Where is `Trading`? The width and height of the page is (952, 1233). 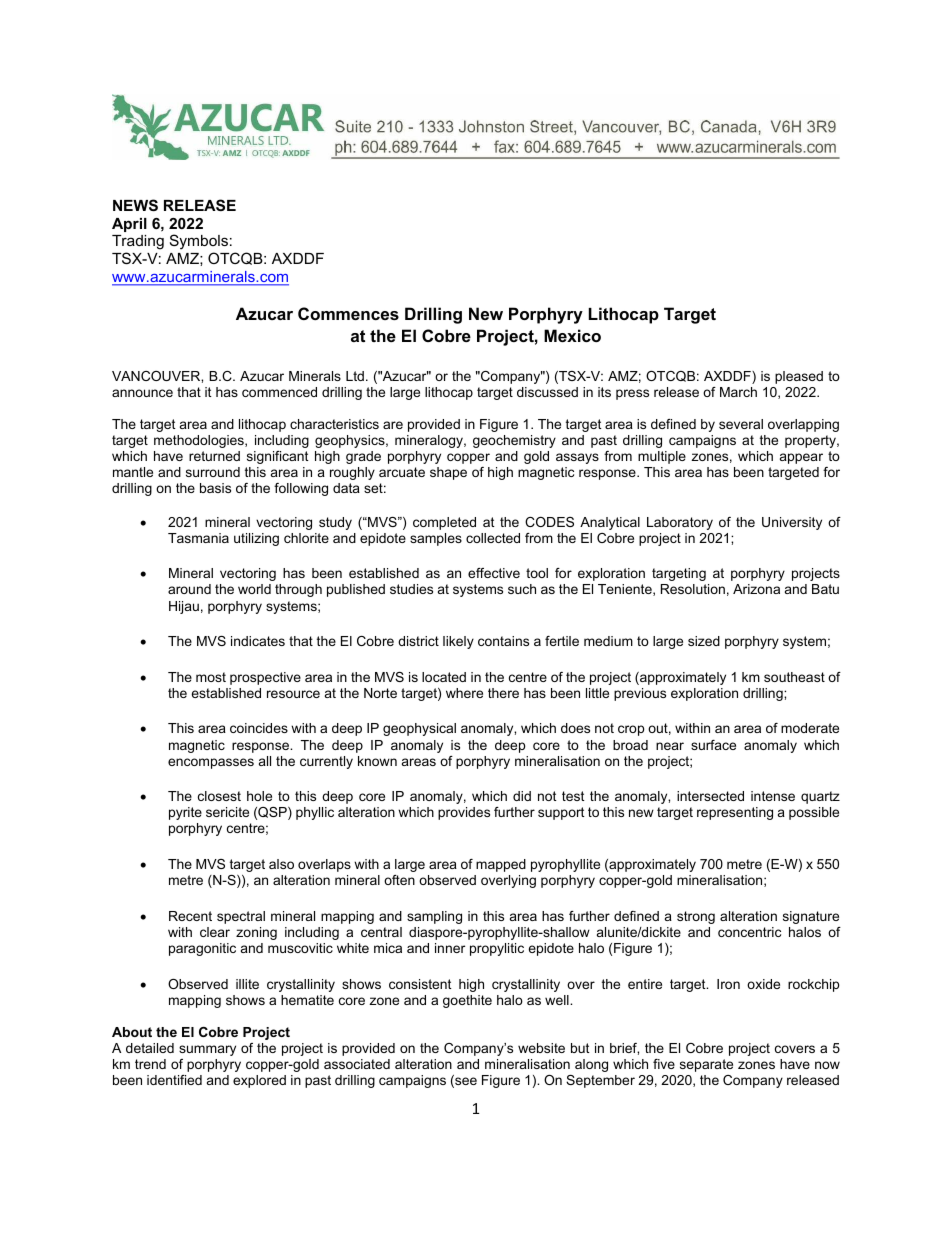
Trading is located at coordinates (138, 244).
